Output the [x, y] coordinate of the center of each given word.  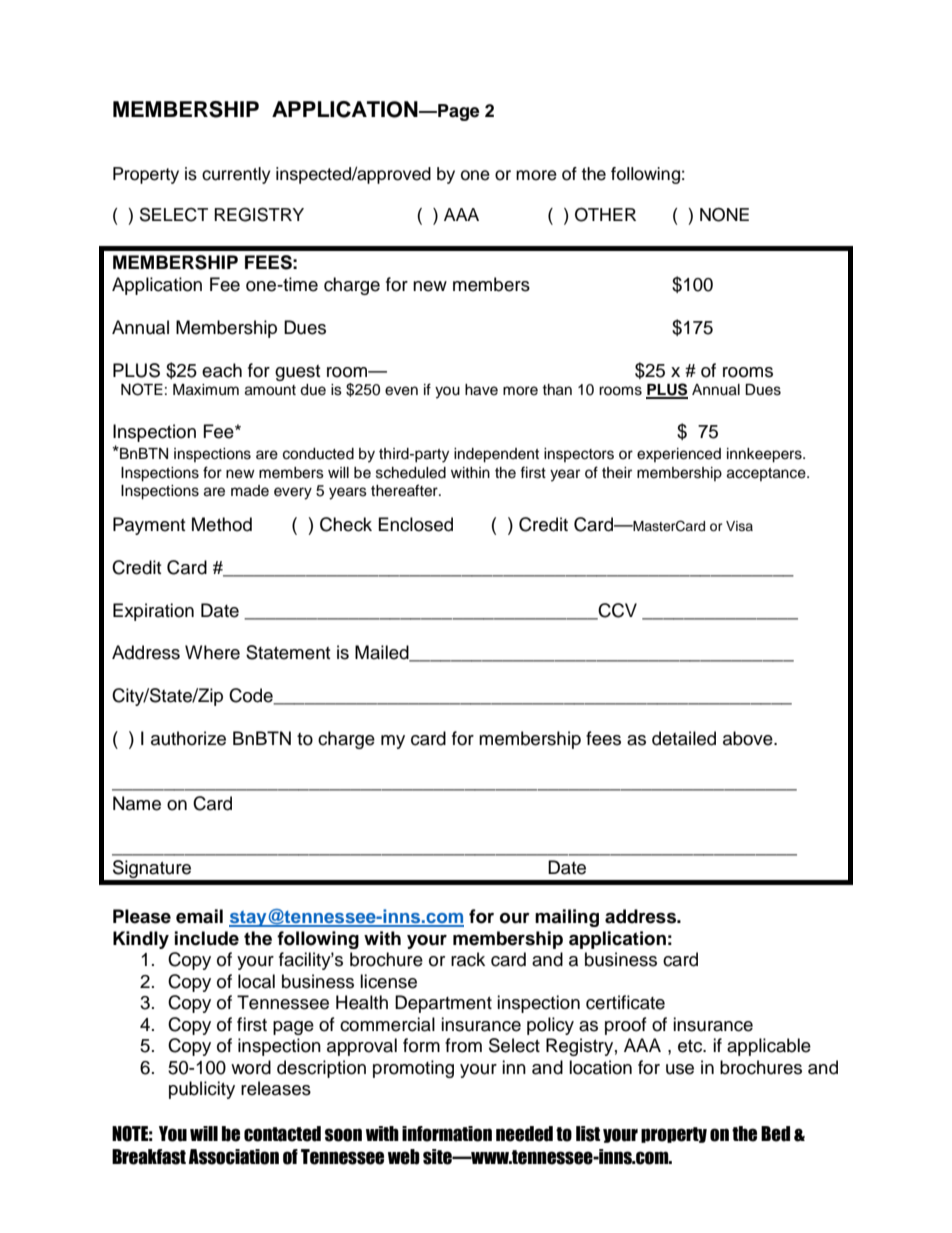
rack [468, 959]
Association [234, 1157]
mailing [567, 918]
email [199, 916]
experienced [679, 455]
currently [236, 175]
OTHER [605, 214]
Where [212, 652]
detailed [684, 738]
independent [496, 455]
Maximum [206, 390]
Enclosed [415, 524]
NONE [724, 215]
